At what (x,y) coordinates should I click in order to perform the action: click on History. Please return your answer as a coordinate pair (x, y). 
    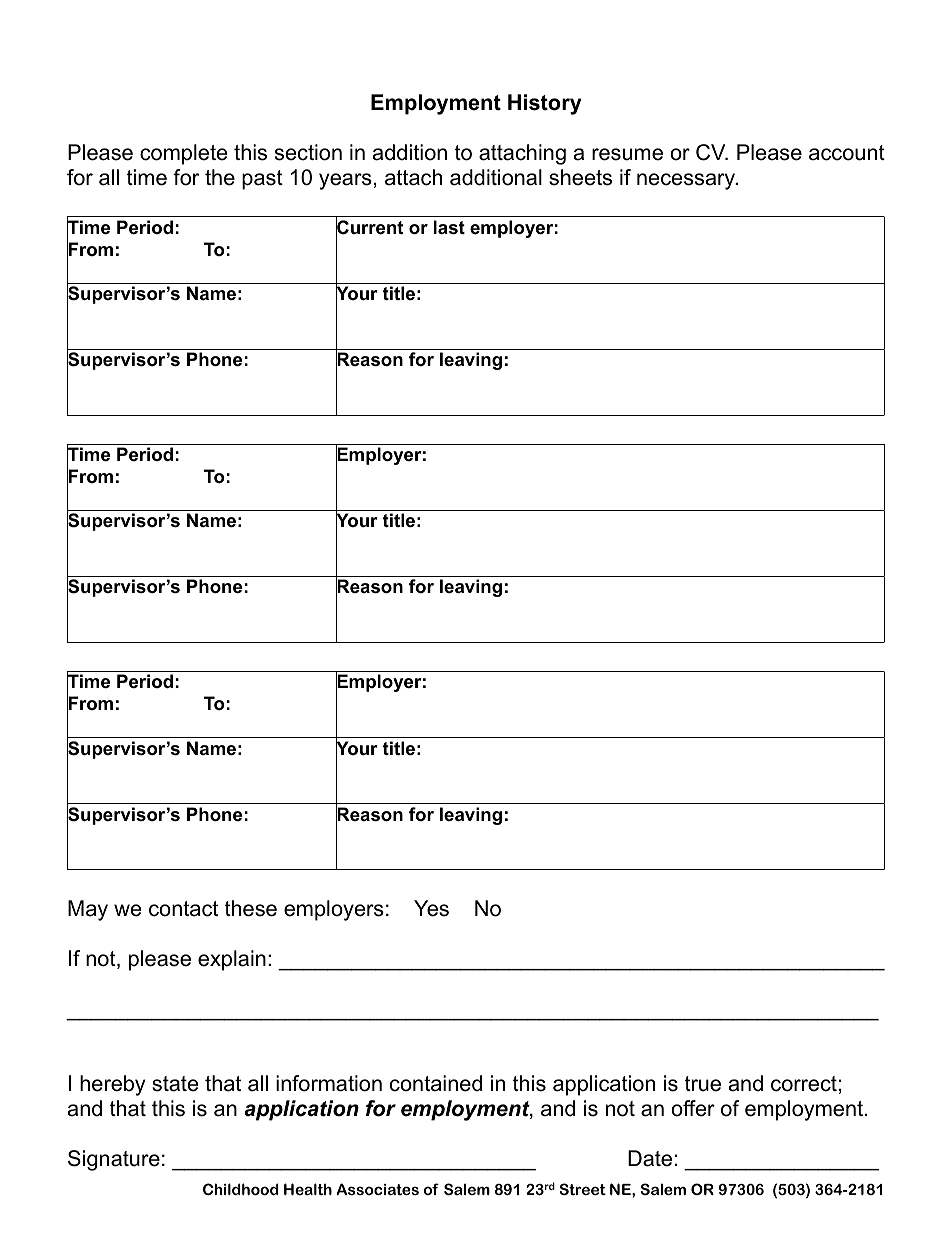
    Looking at the image, I should click on (545, 104).
